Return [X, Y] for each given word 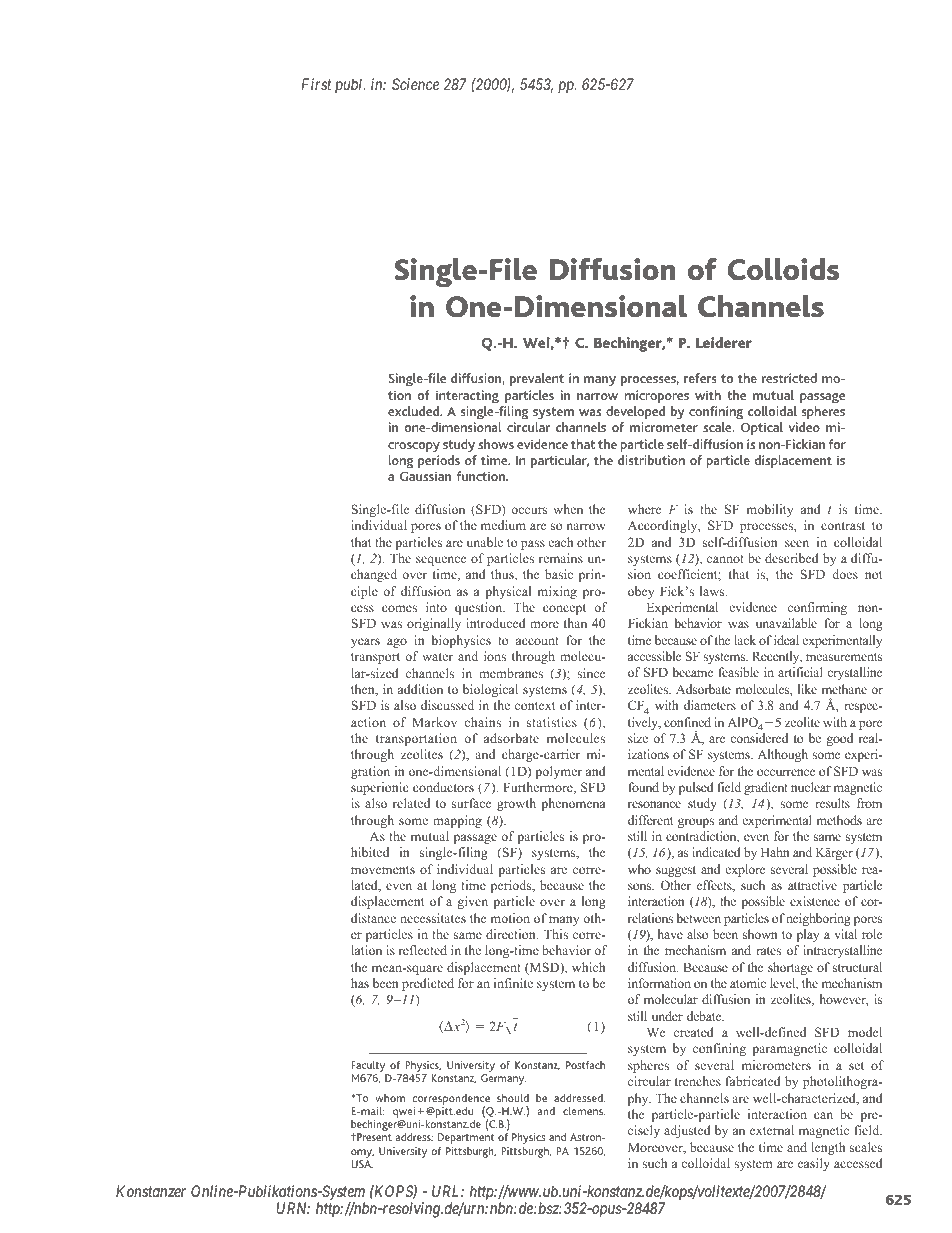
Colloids [783, 269]
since [591, 673]
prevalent [537, 380]
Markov [434, 722]
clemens [584, 1110]
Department [466, 1138]
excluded [415, 411]
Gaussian [425, 476]
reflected [423, 950]
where [644, 509]
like [807, 689]
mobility [770, 510]
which [589, 967]
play [808, 935]
